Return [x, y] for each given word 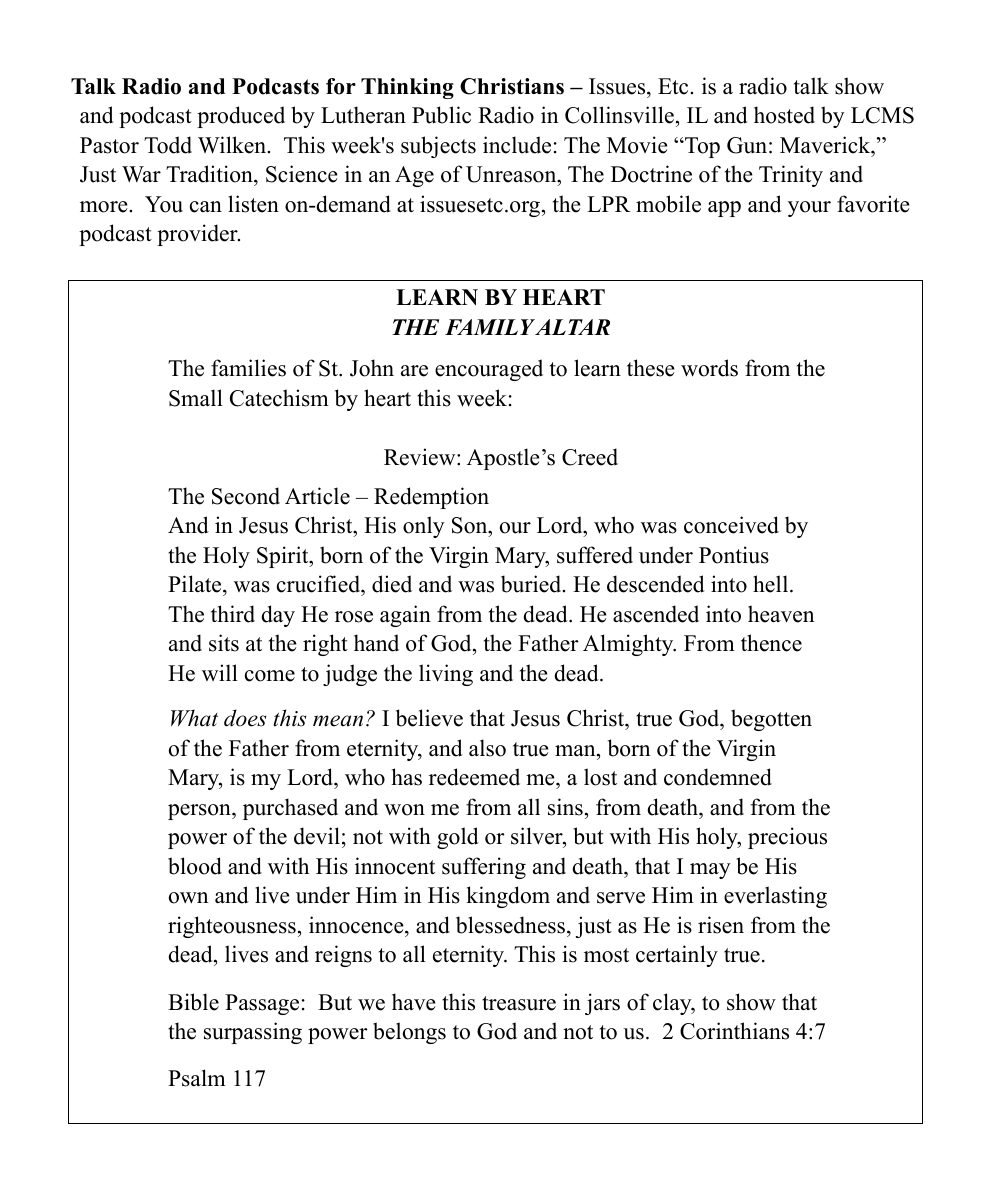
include [517, 145]
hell [772, 584]
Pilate [196, 585]
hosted [784, 115]
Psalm [197, 1078]
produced [241, 117]
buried [532, 584]
